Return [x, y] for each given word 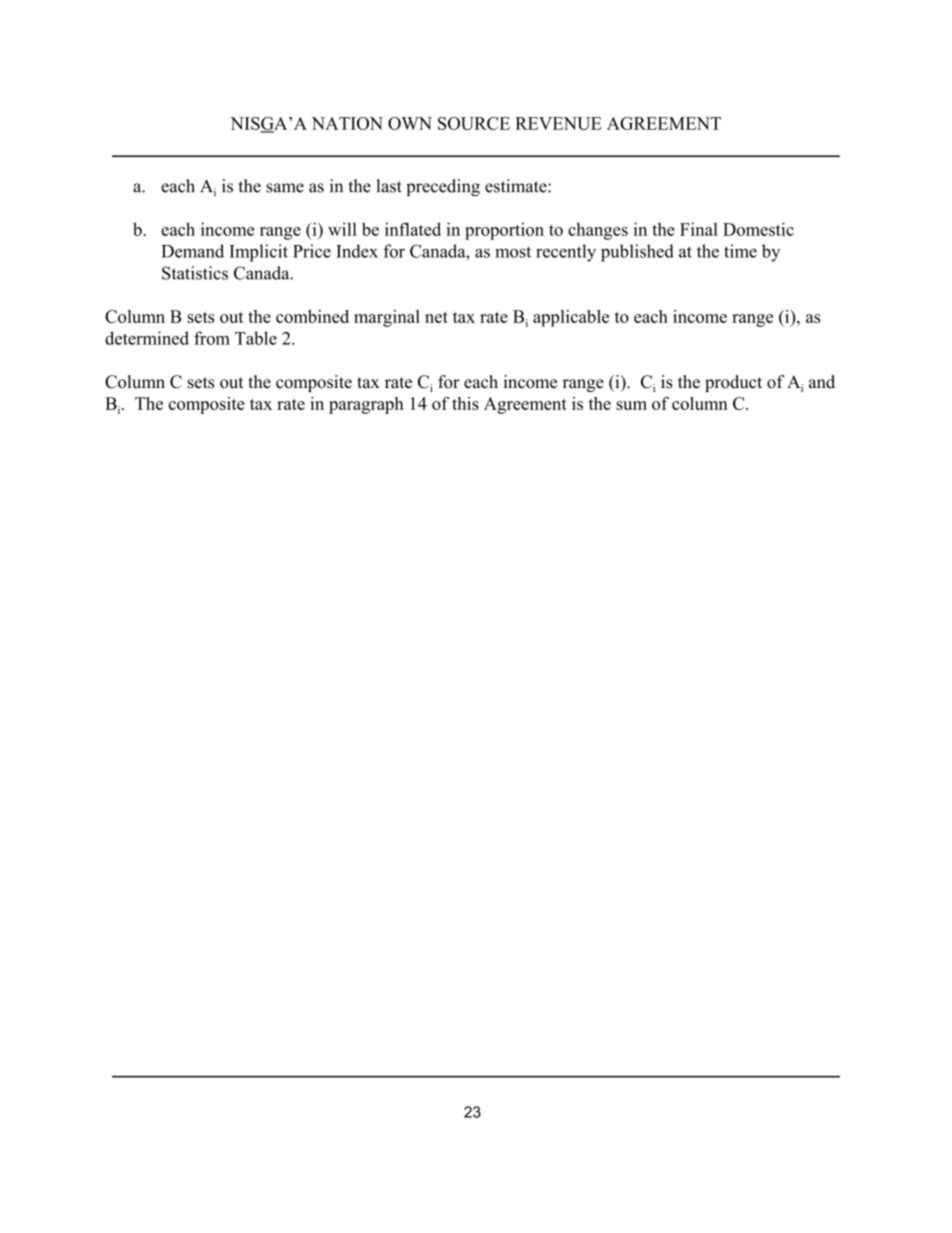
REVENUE [558, 123]
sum [632, 405]
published [637, 253]
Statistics [195, 273]
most [513, 252]
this [465, 403]
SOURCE [474, 123]
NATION [347, 123]
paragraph [366, 405]
